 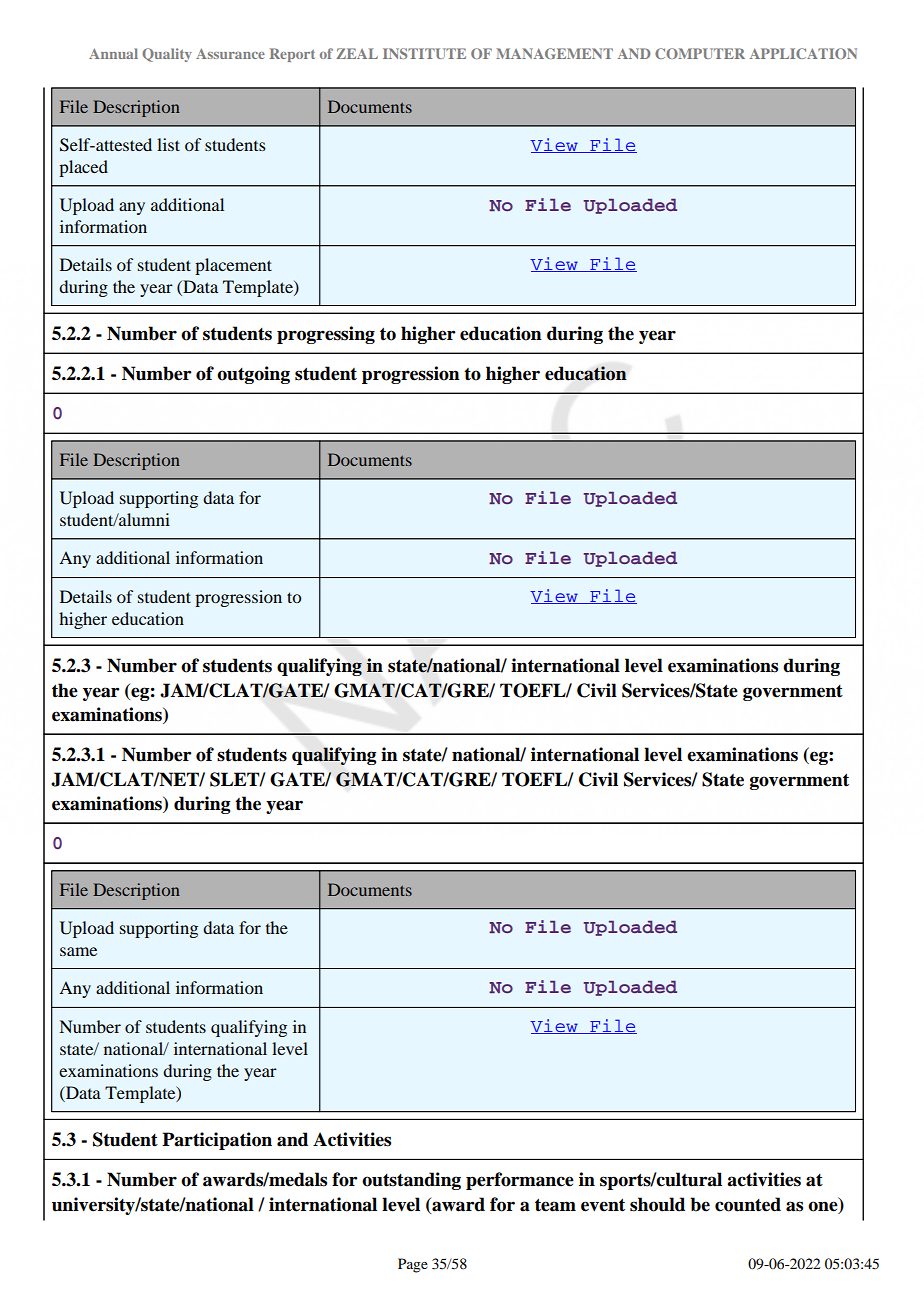 What do you see at coordinates (700, 53) in the screenshot?
I see `COMPUTER` at bounding box center [700, 53].
